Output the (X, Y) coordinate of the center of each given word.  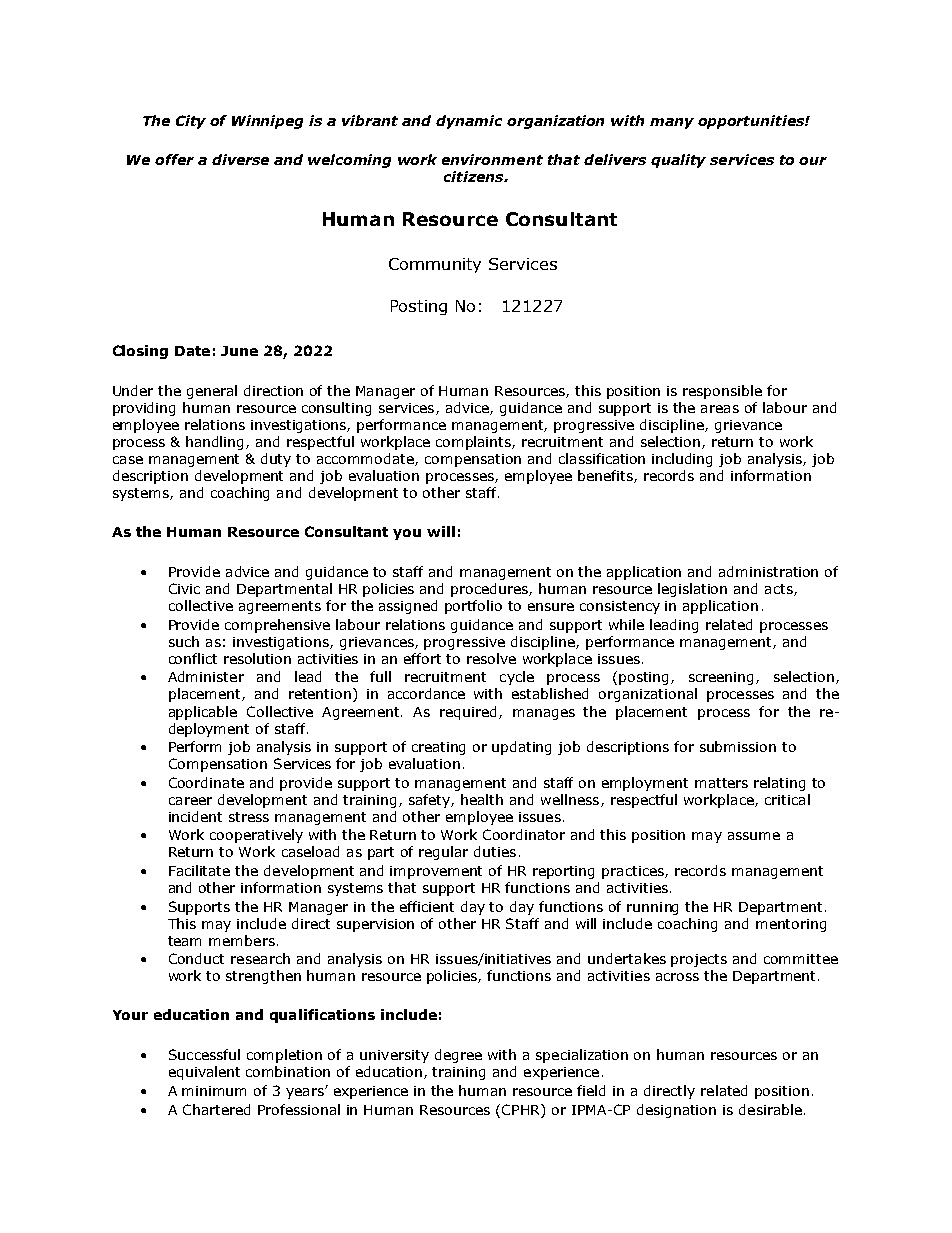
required (468, 713)
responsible (722, 392)
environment (492, 159)
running (652, 908)
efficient (427, 906)
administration (768, 571)
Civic (184, 588)
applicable (203, 713)
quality (678, 161)
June (239, 351)
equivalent (204, 1073)
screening (721, 678)
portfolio (473, 607)
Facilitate (199, 870)
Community (435, 265)
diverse (240, 159)
